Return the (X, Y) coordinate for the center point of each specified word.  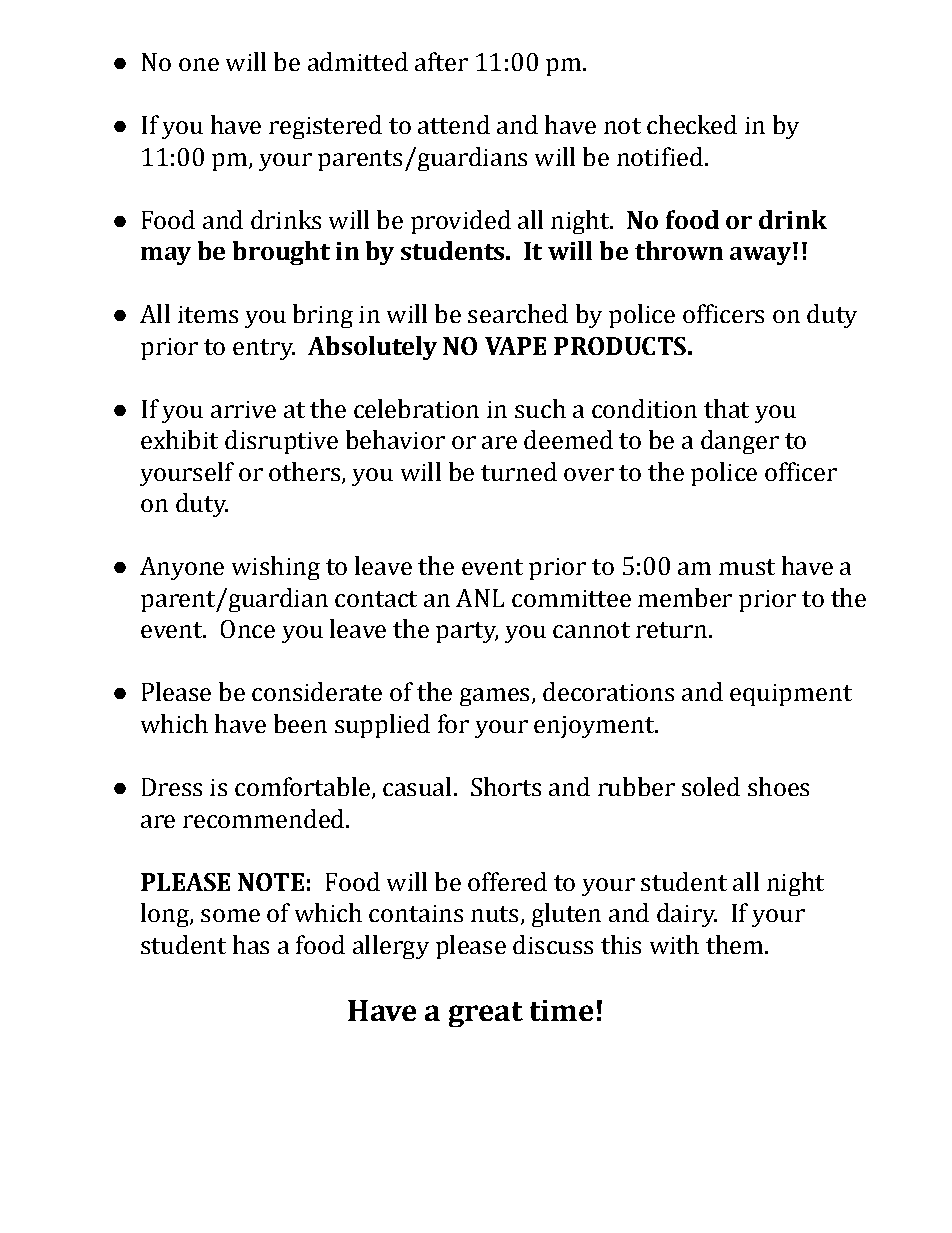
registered (325, 127)
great (486, 1014)
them (736, 944)
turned (519, 471)
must (747, 567)
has (251, 944)
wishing (276, 568)
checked (692, 124)
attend (454, 124)
